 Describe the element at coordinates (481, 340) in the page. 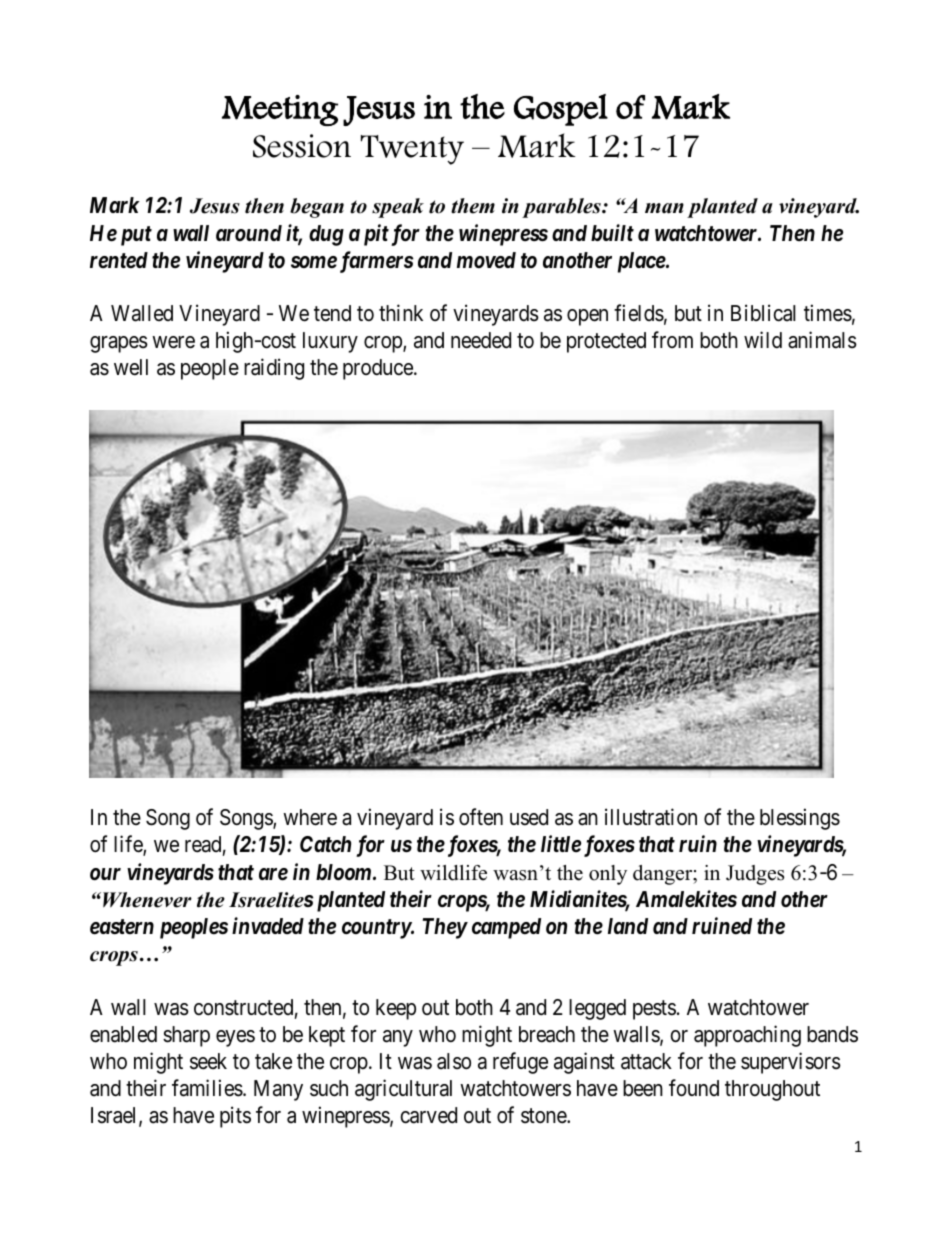

I see `needed` at that location.
